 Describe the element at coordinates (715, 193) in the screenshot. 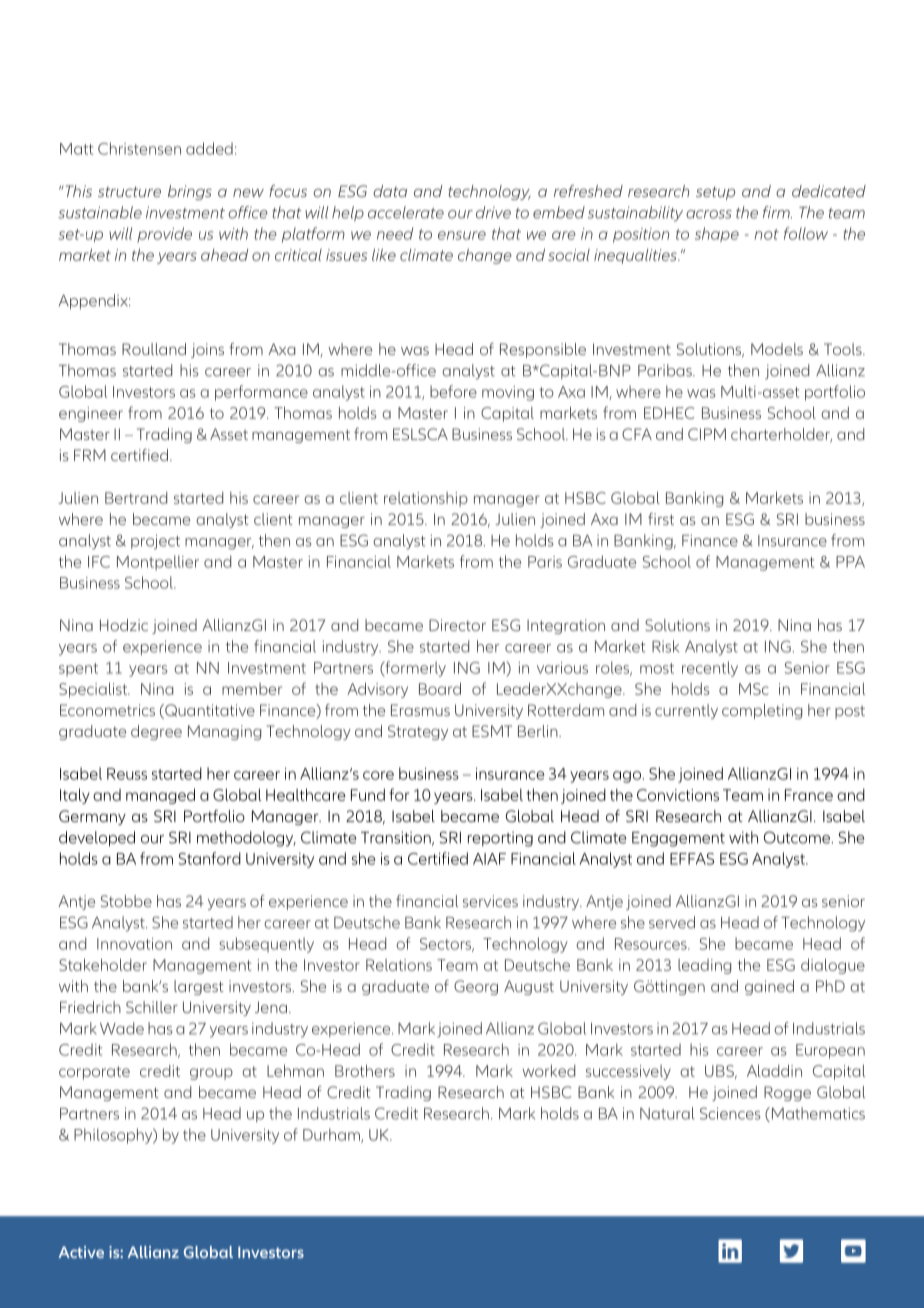

I see `setup` at that location.
